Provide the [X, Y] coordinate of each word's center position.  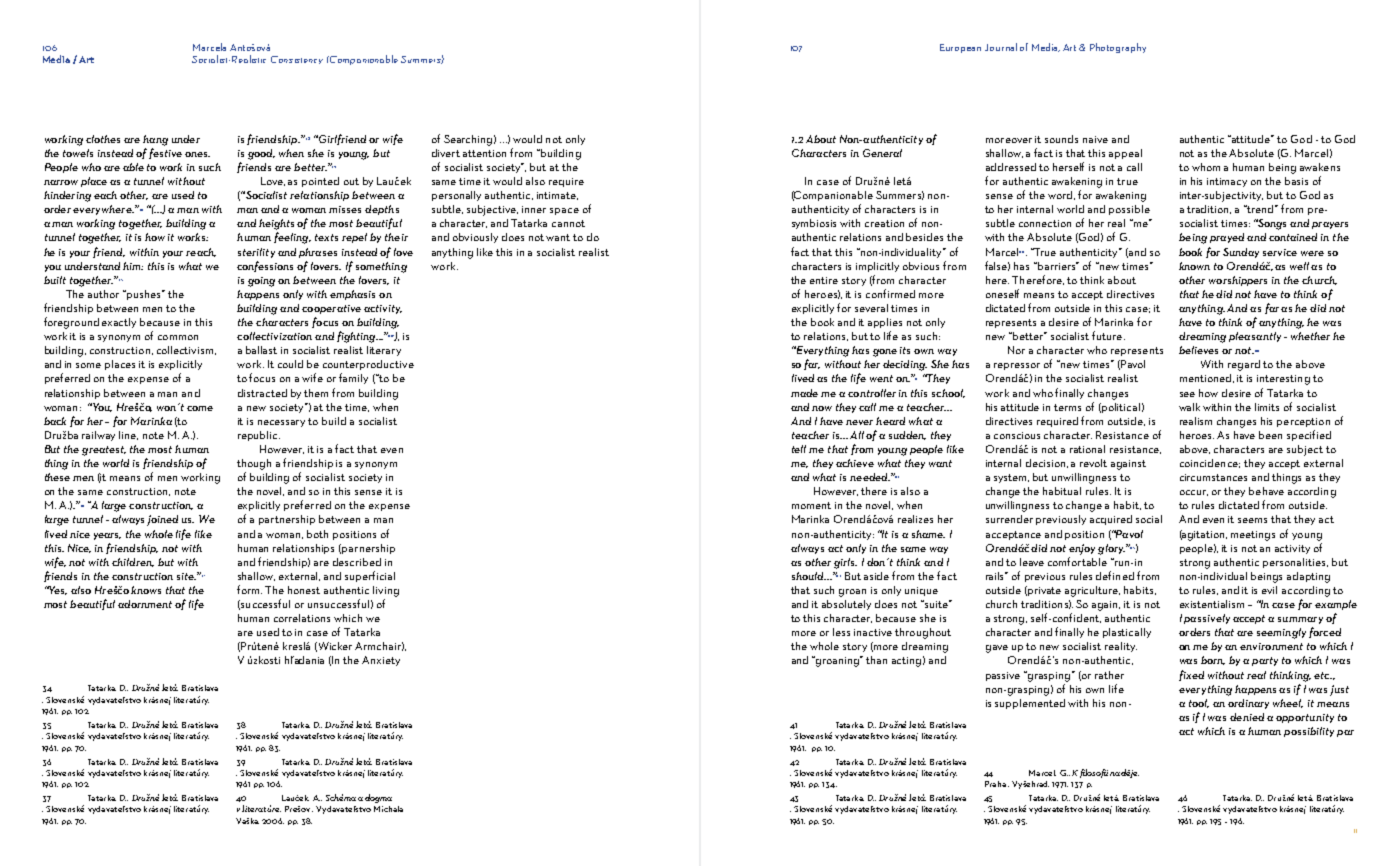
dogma [378, 798]
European [960, 48]
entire [824, 280]
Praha [995, 784]
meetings [1253, 536]
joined [162, 520]
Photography [1118, 48]
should [809, 576]
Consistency [297, 60]
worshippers [1238, 281]
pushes [144, 295]
